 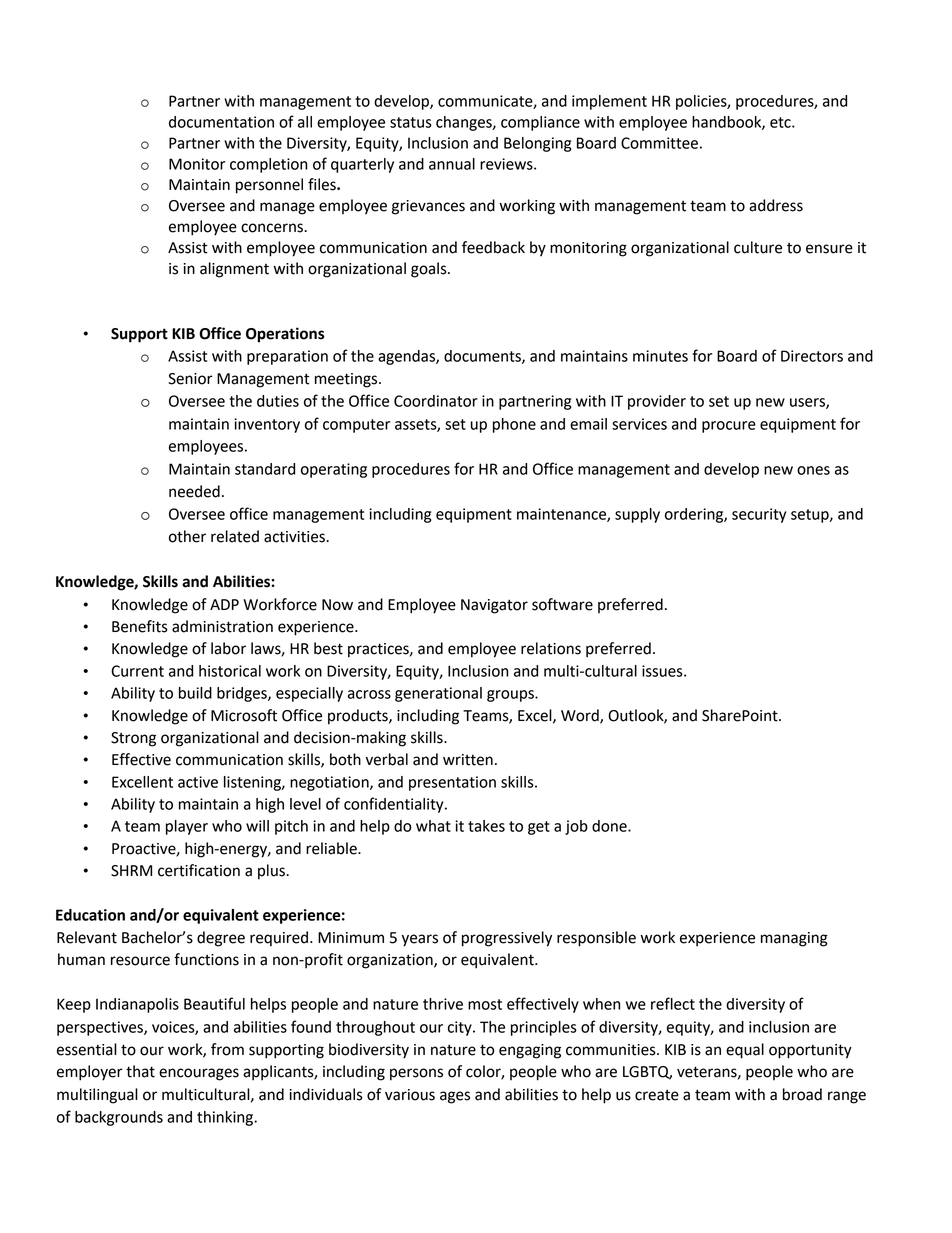 I want to click on years, so click(x=420, y=940).
